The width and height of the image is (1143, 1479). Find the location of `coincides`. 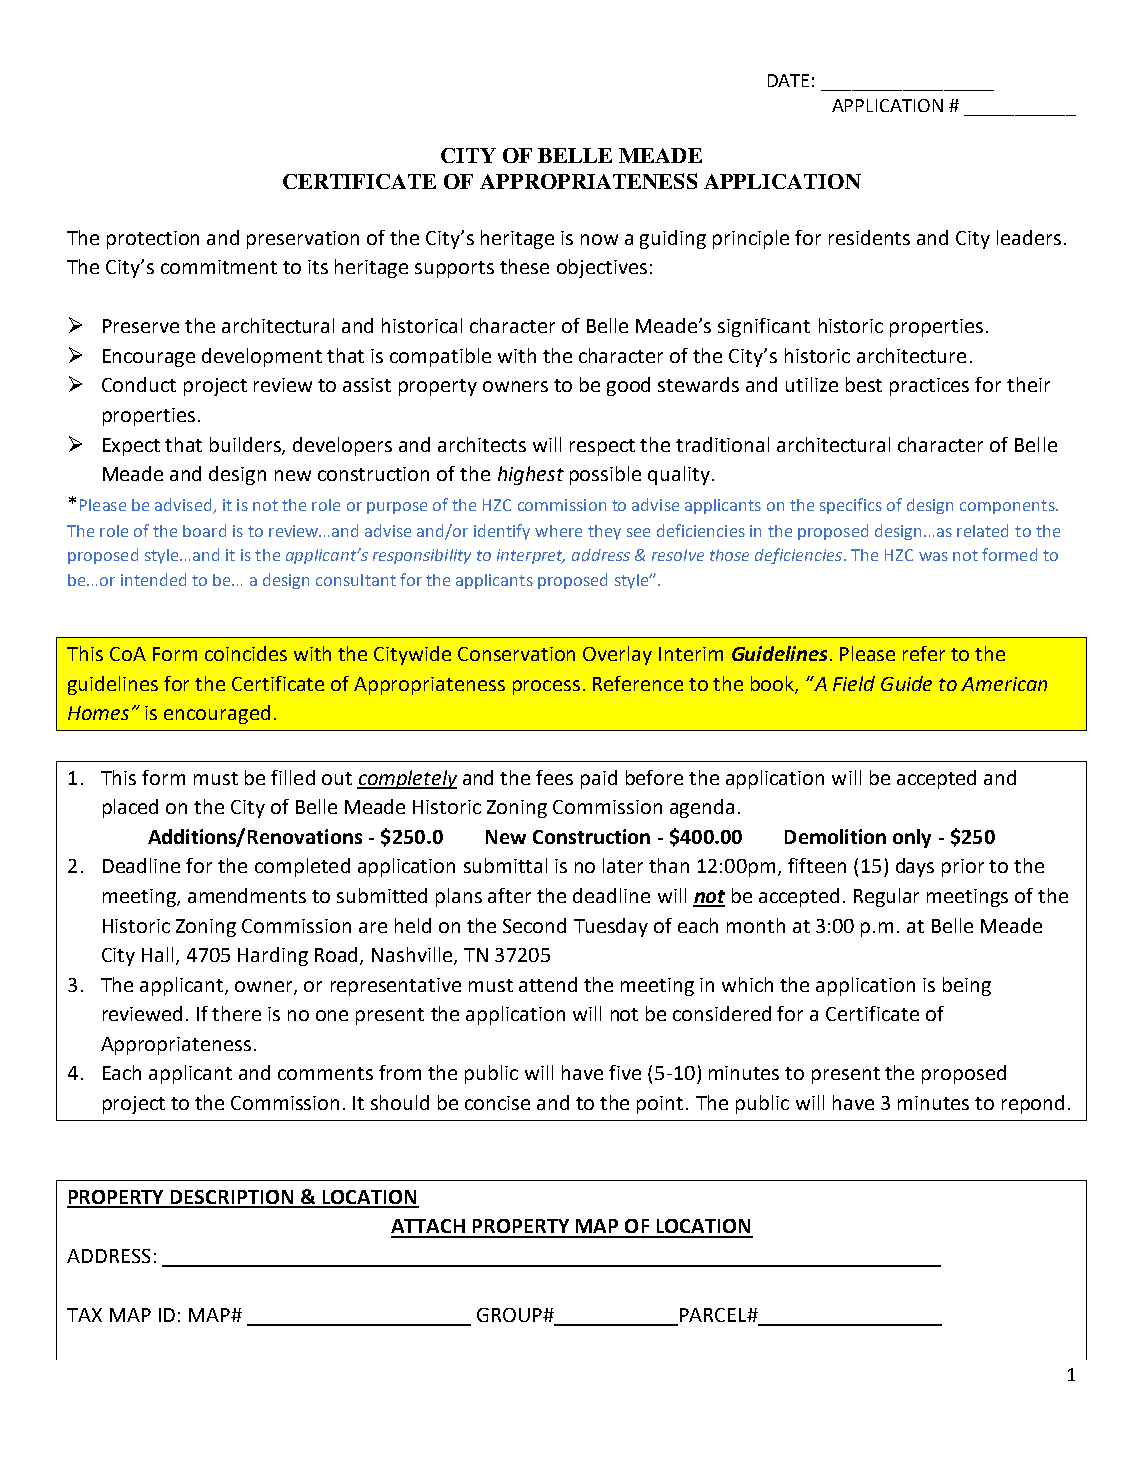

coincides is located at coordinates (246, 653).
